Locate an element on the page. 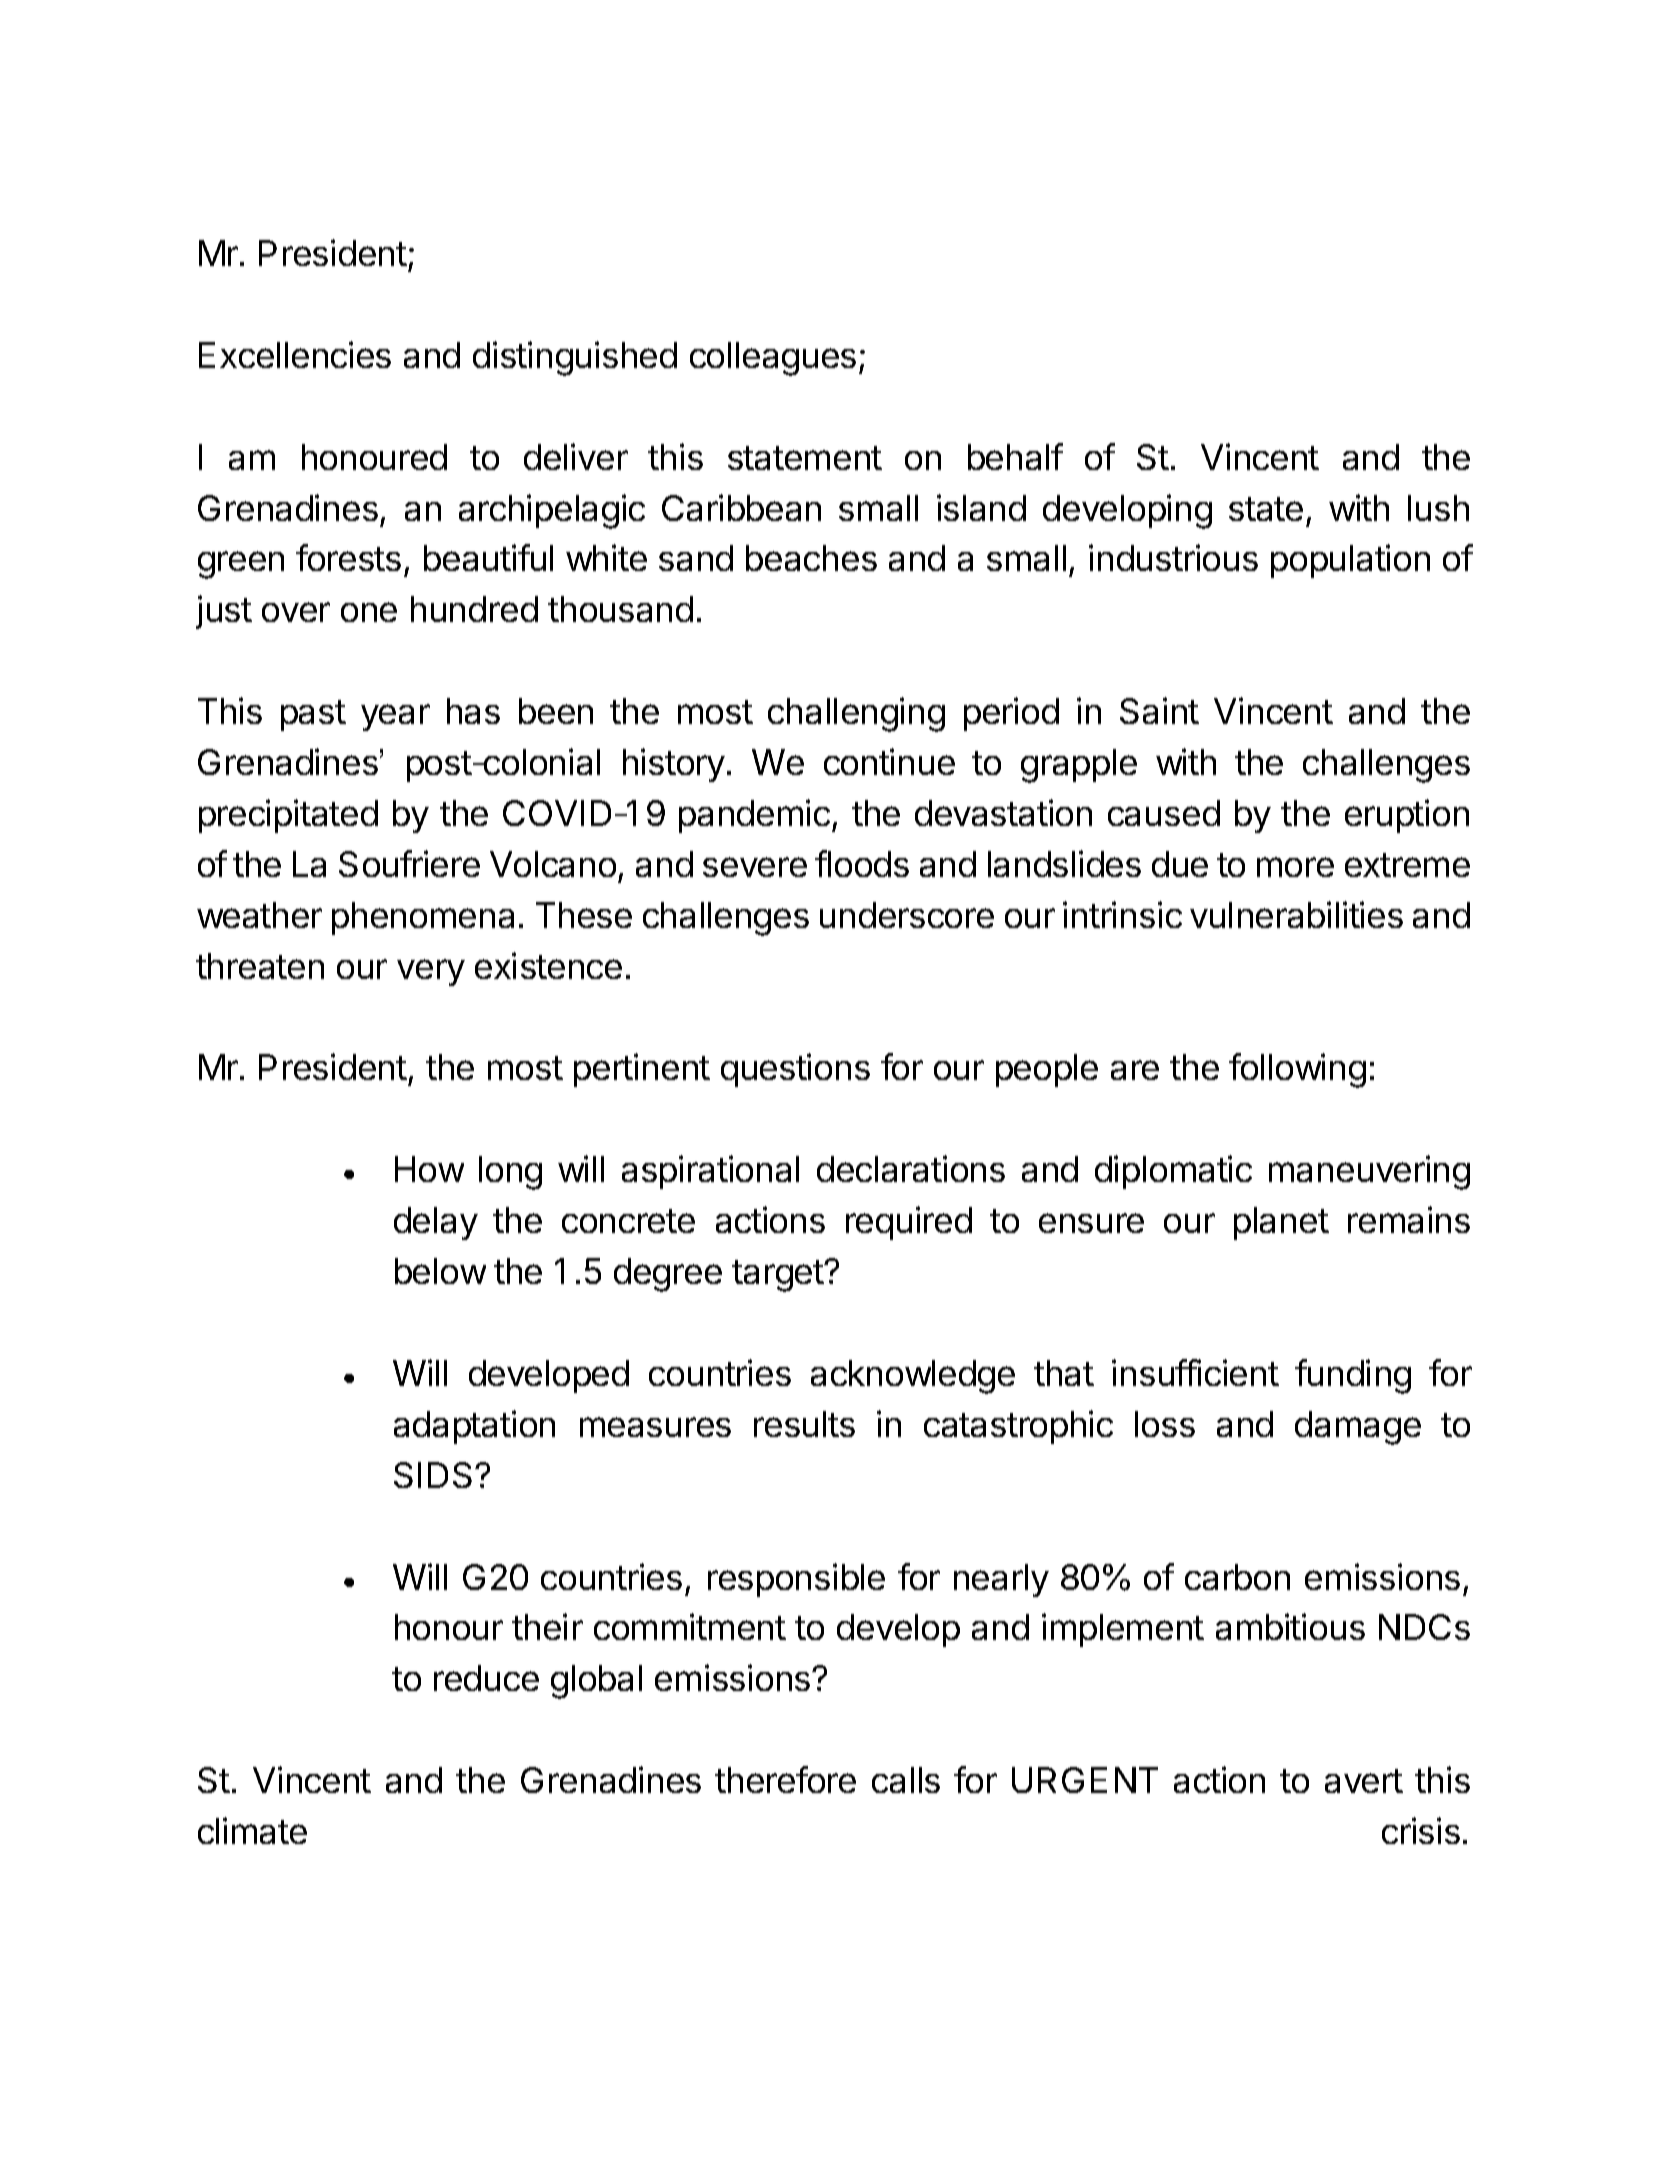 The image size is (1667, 2157). reduce is located at coordinates (486, 1678).
